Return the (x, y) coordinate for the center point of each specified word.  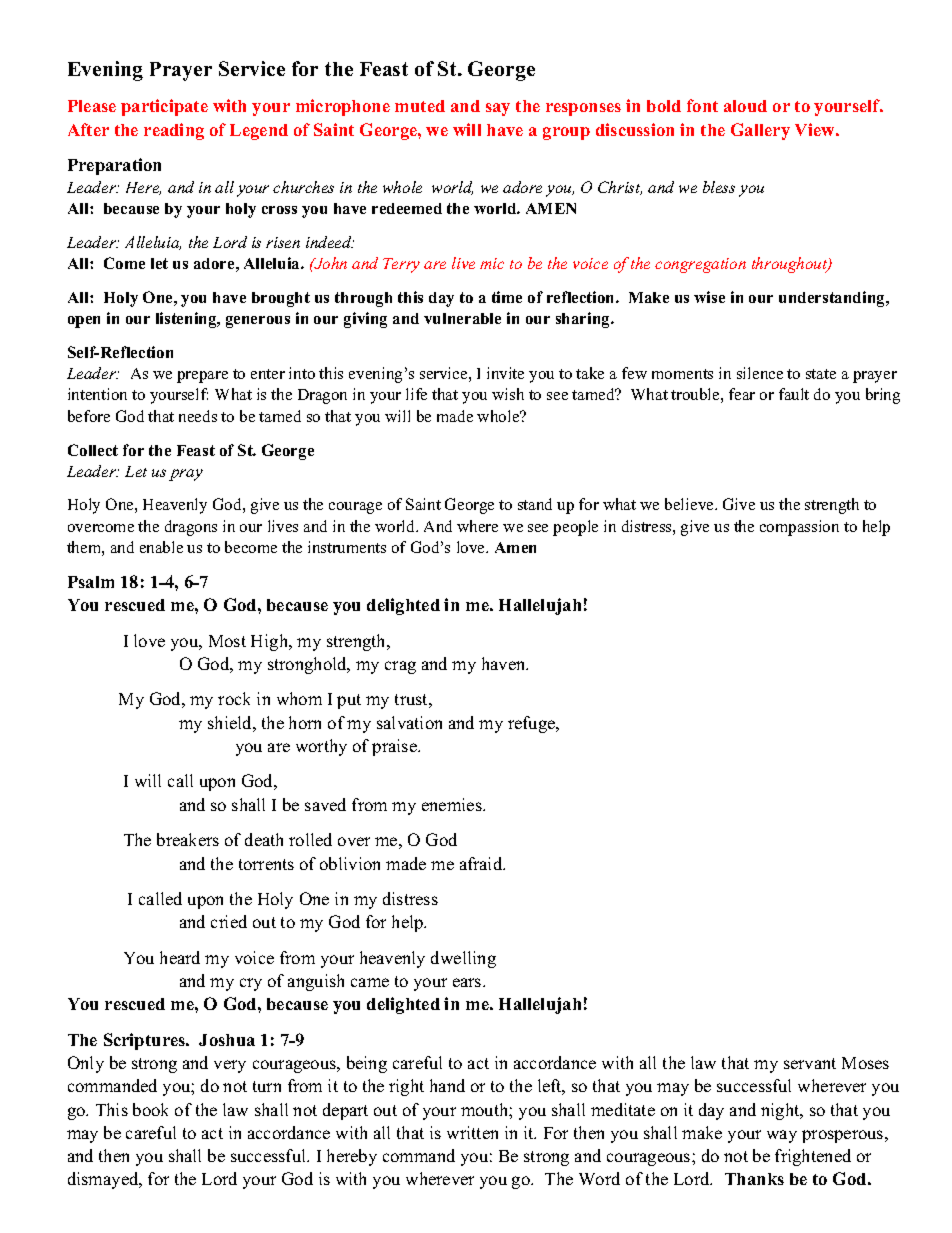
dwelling (463, 959)
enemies (453, 804)
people (575, 528)
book (150, 1109)
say (498, 109)
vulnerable (462, 318)
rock (234, 698)
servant (810, 1063)
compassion (799, 528)
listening (187, 320)
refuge (533, 724)
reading (174, 131)
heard (180, 957)
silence (760, 373)
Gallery (760, 131)
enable (161, 547)
